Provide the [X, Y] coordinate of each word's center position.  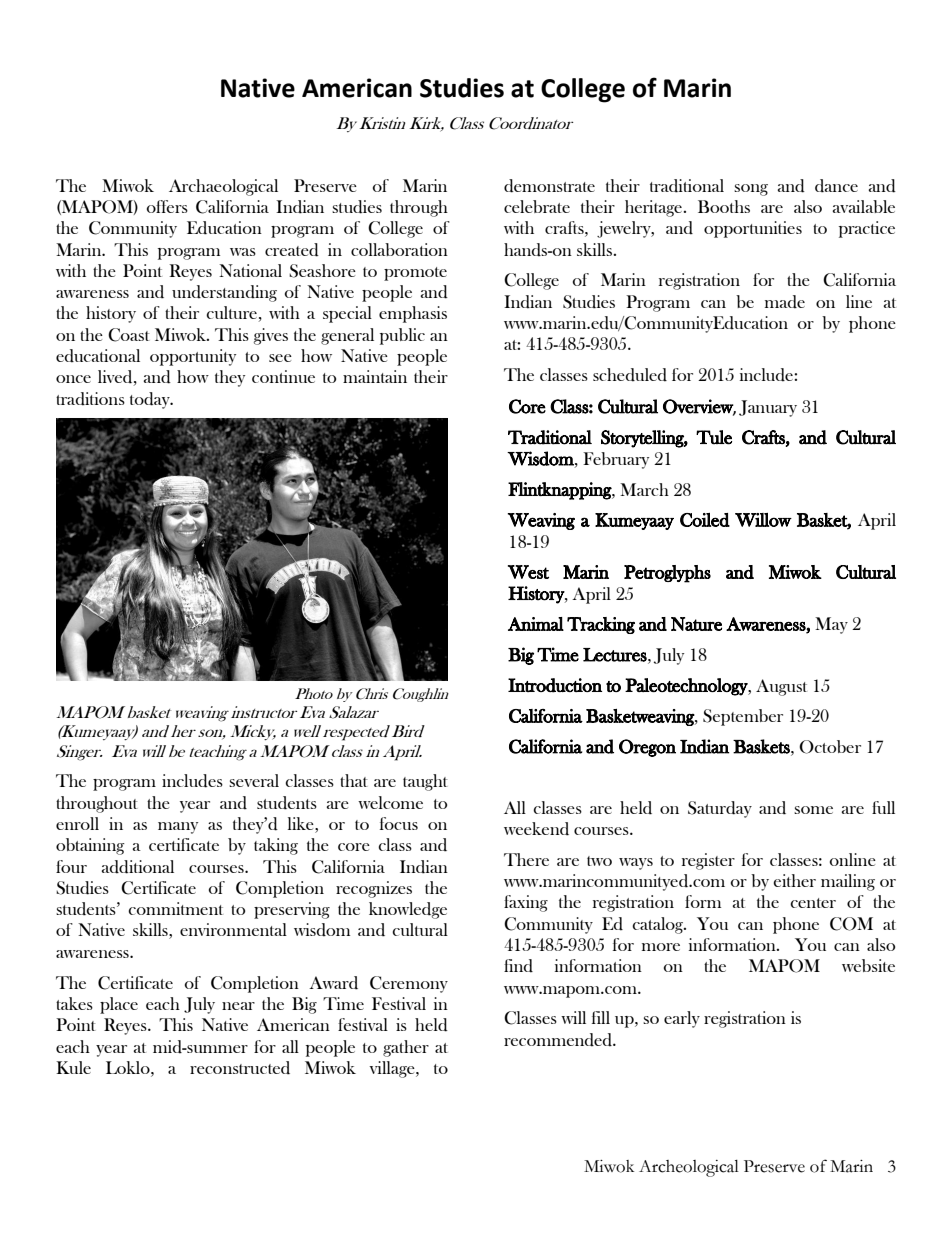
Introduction [555, 685]
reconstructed [240, 1068]
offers [167, 206]
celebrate [537, 206]
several [254, 780]
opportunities [753, 229]
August [781, 687]
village [393, 1069]
